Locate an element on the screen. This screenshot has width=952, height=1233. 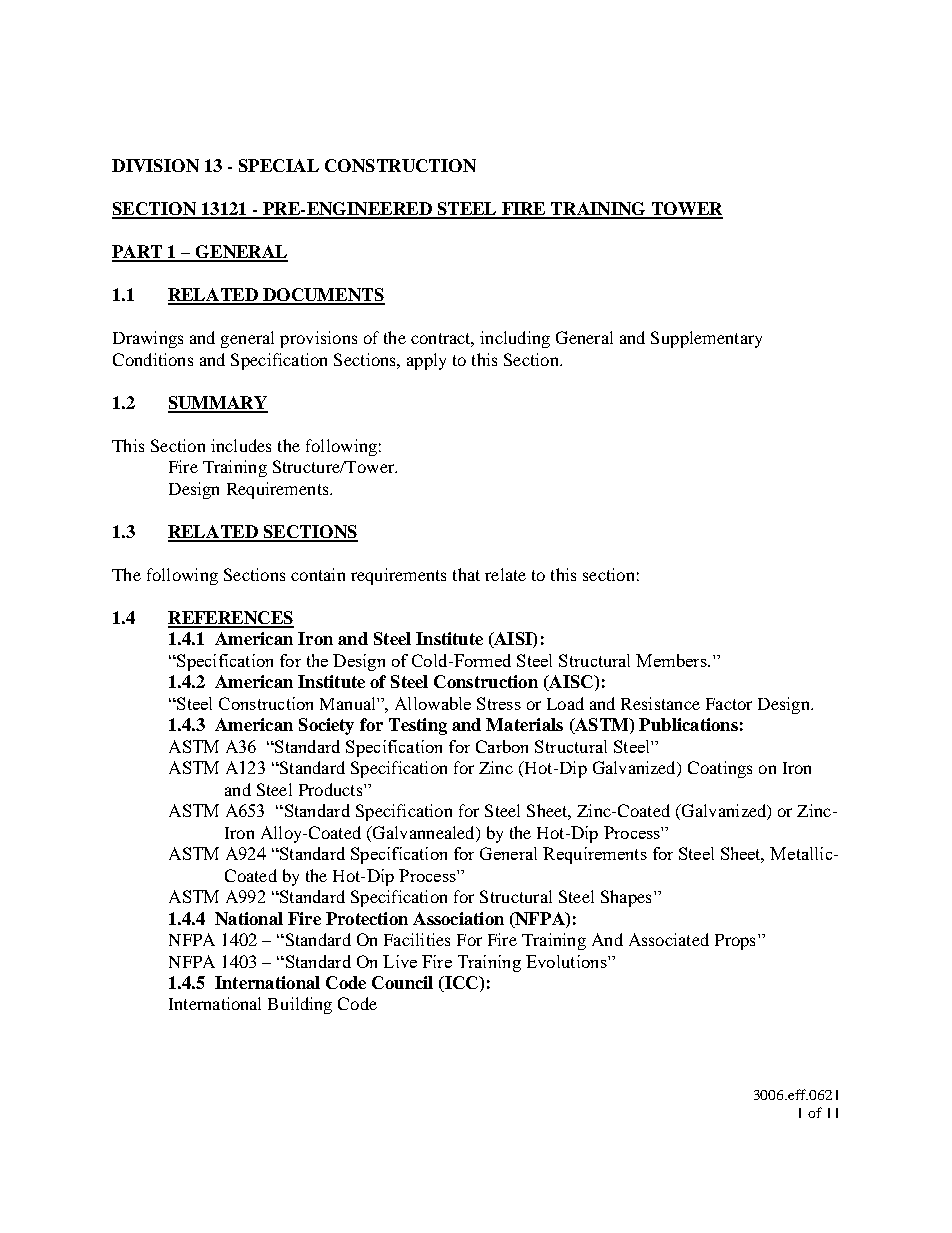
ICC is located at coordinates (461, 984).
